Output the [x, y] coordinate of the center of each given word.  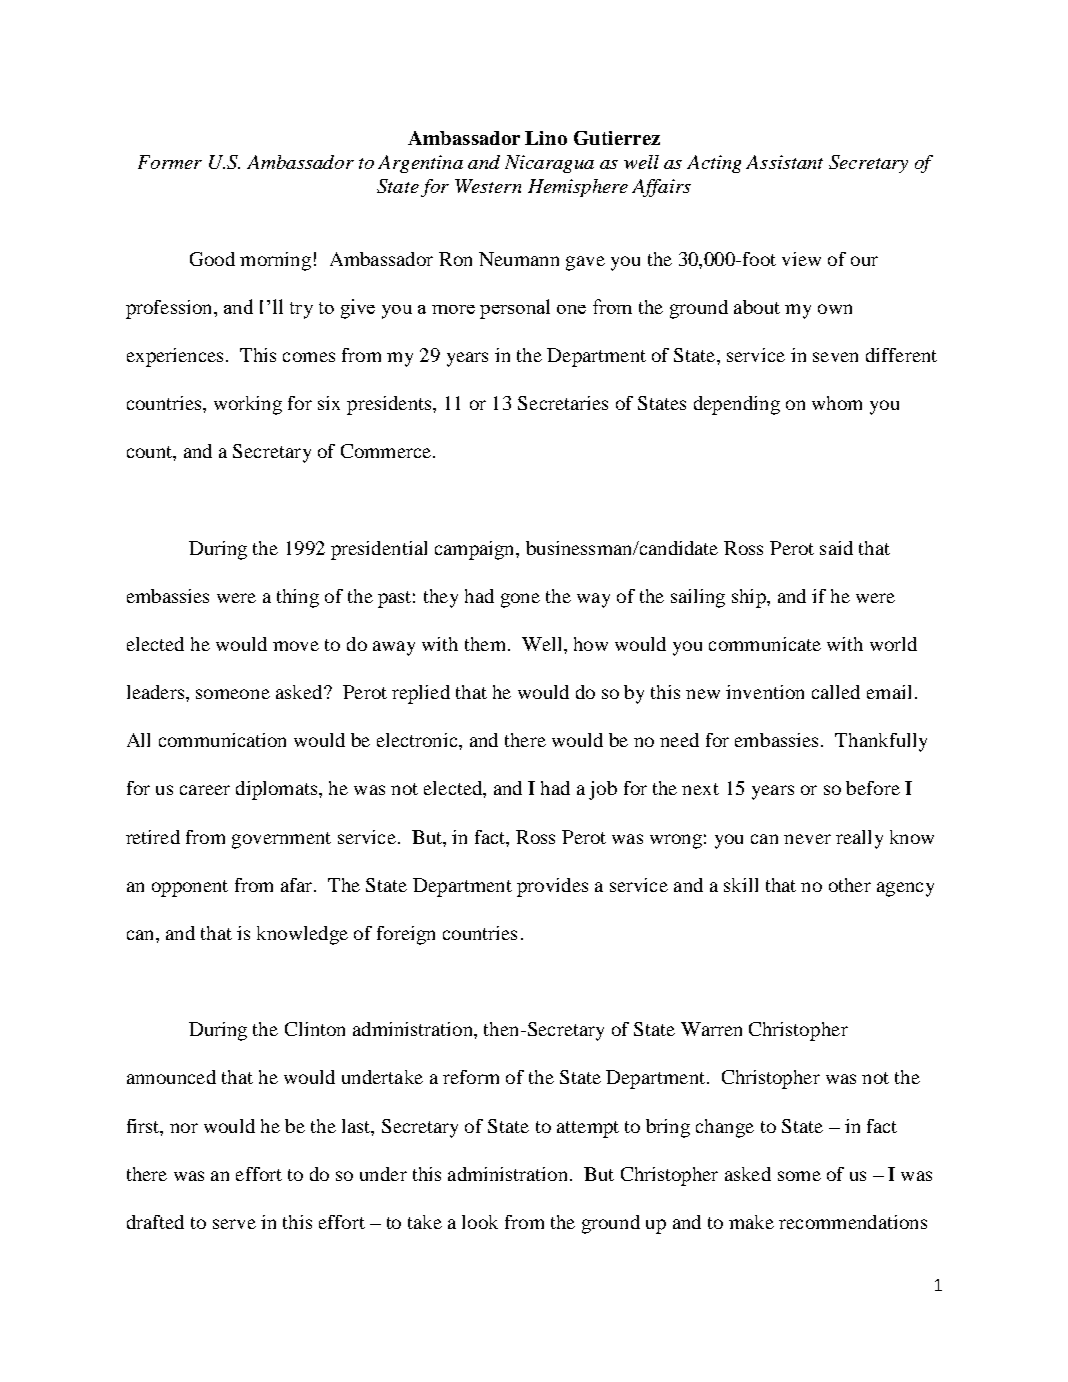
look [480, 1222]
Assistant [784, 162]
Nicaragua [549, 164]
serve [234, 1224]
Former [170, 162]
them [485, 644]
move [296, 646]
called [836, 692]
